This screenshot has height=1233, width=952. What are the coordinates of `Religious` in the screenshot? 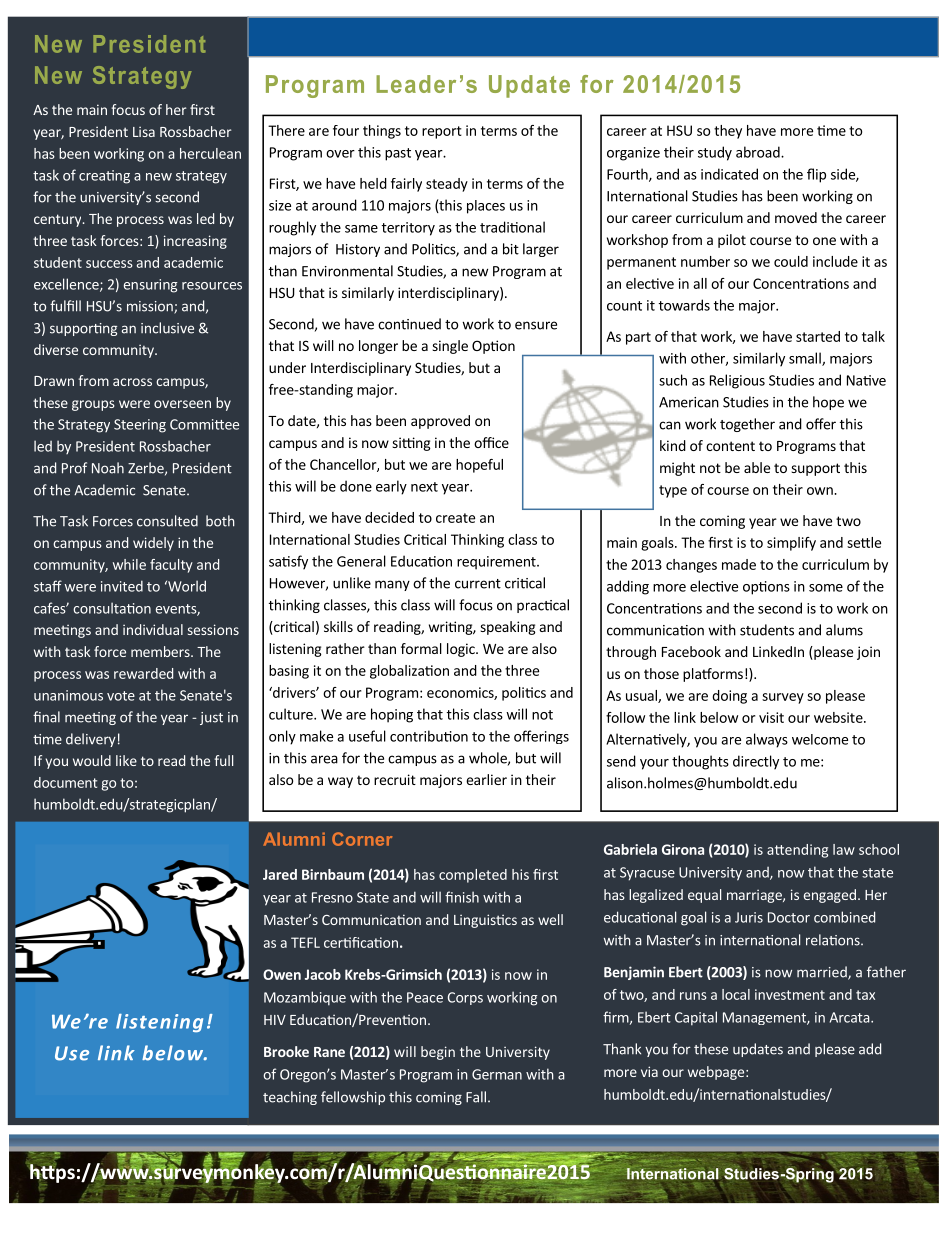 It's located at (737, 381).
